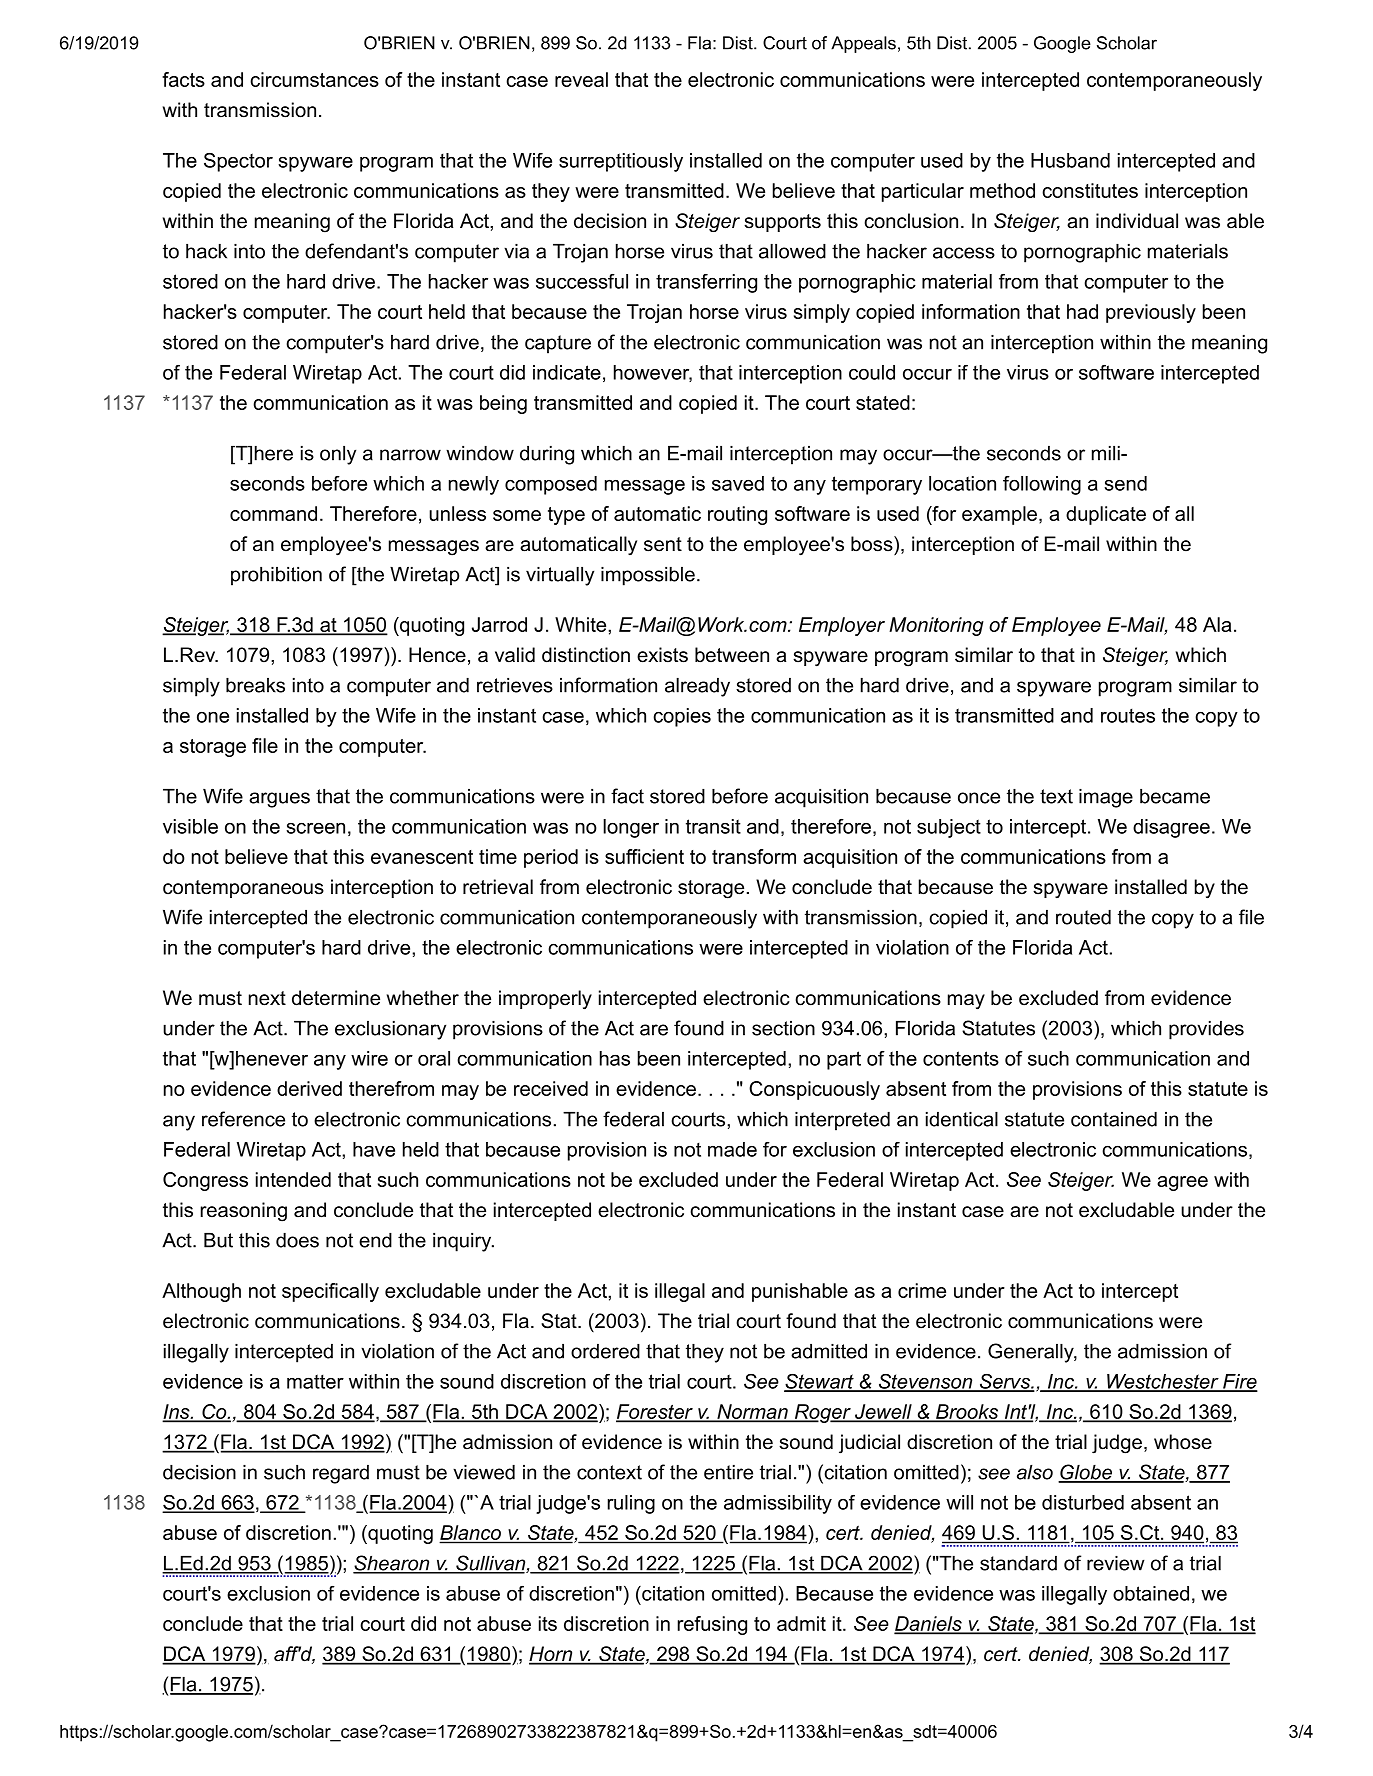 Image resolution: width=1373 pixels, height=1776 pixels. Describe the element at coordinates (1070, 160) in the document. I see `Husband` at that location.
